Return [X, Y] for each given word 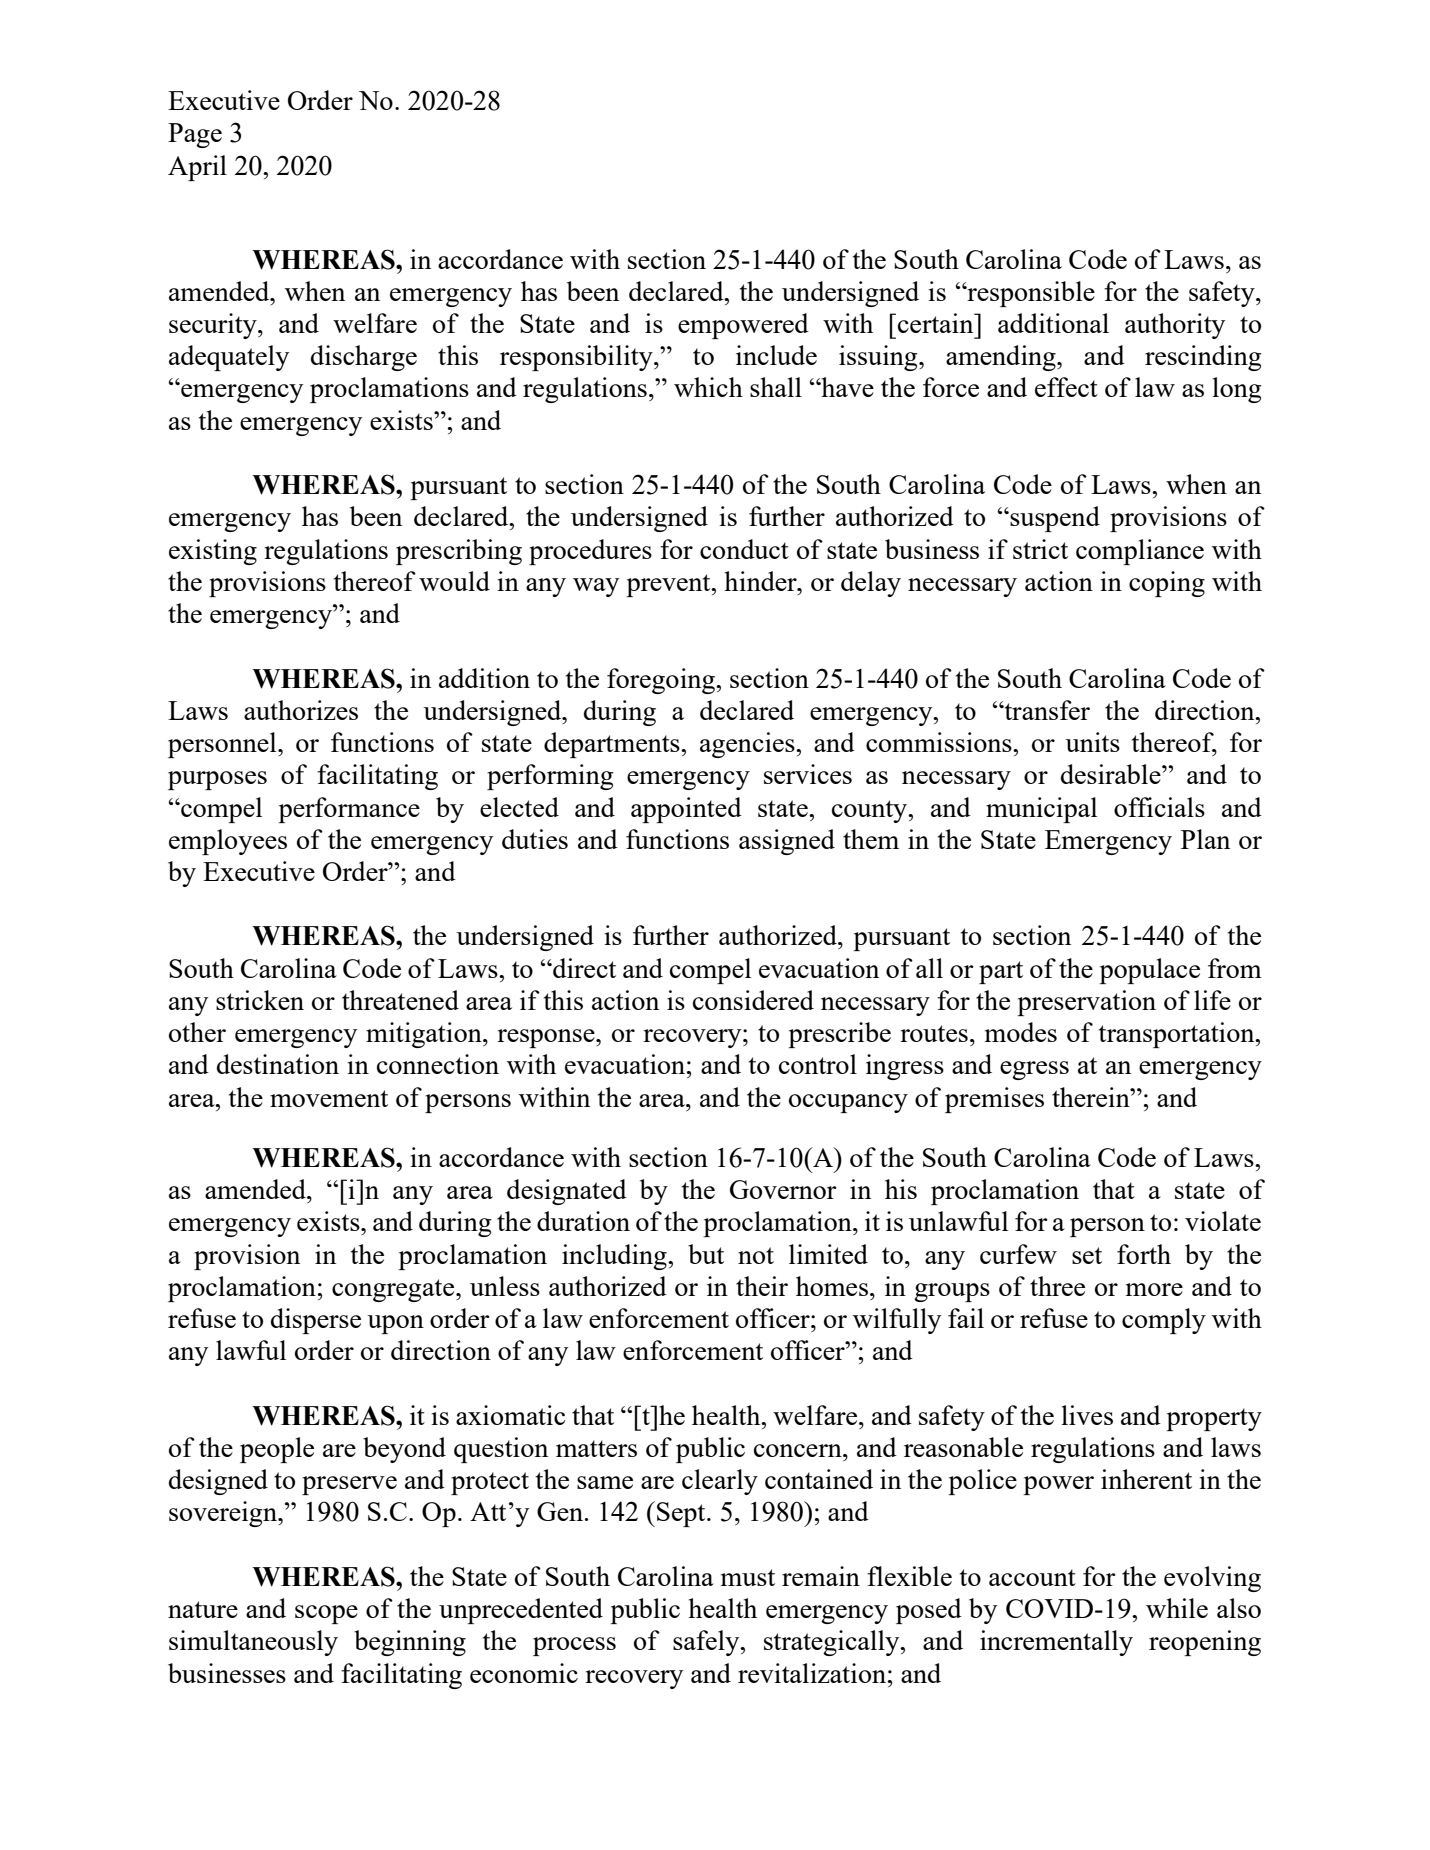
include [776, 355]
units [1092, 742]
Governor [783, 1189]
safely [707, 1643]
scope [326, 1614]
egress [1034, 1070]
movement [329, 1098]
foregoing [662, 681]
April [197, 168]
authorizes [301, 710]
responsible [1030, 294]
